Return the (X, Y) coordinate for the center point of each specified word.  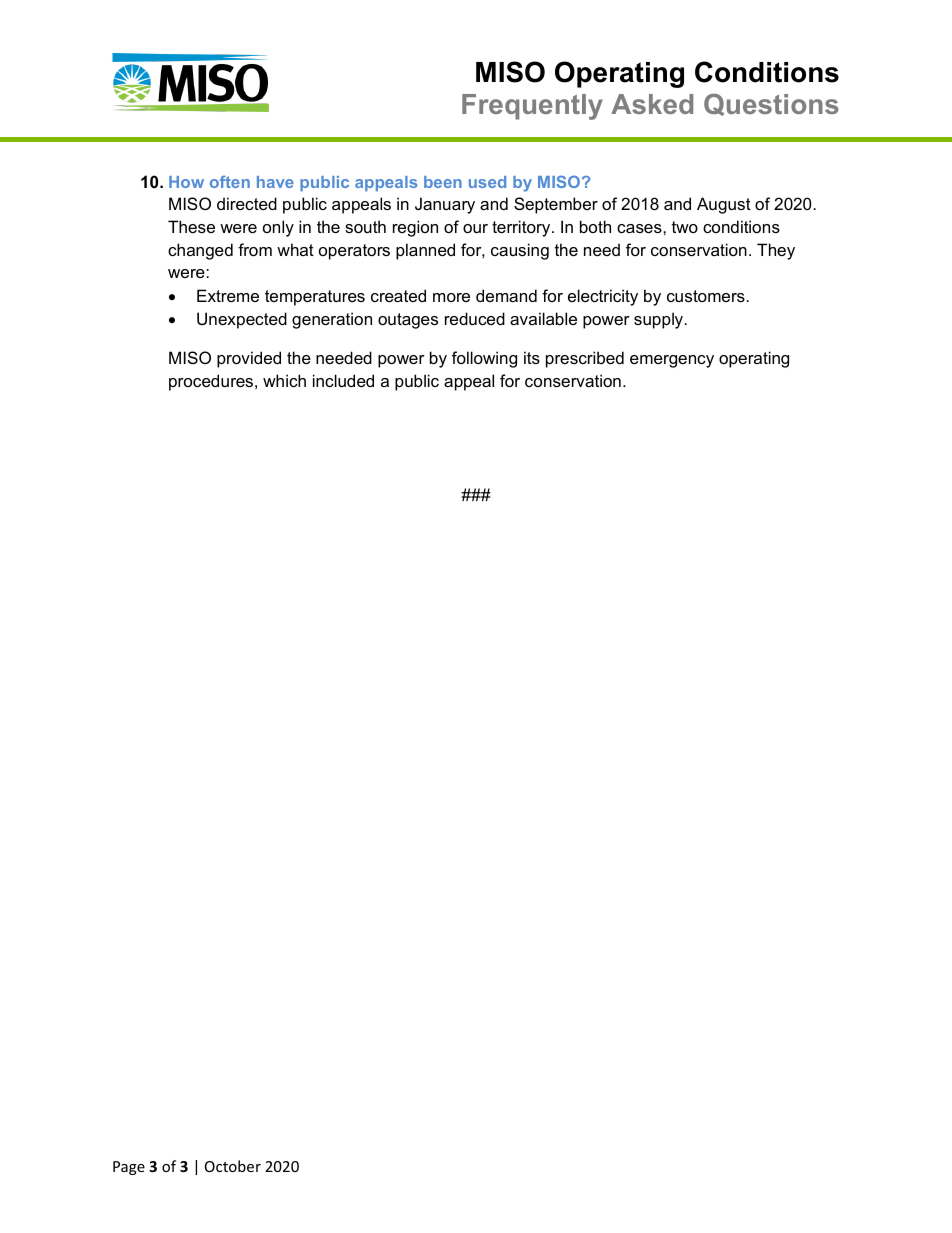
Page (129, 1168)
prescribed (585, 359)
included (343, 380)
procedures (212, 382)
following (484, 359)
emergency (672, 361)
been (443, 182)
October (233, 1166)
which (284, 380)
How (186, 182)
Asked (652, 104)
